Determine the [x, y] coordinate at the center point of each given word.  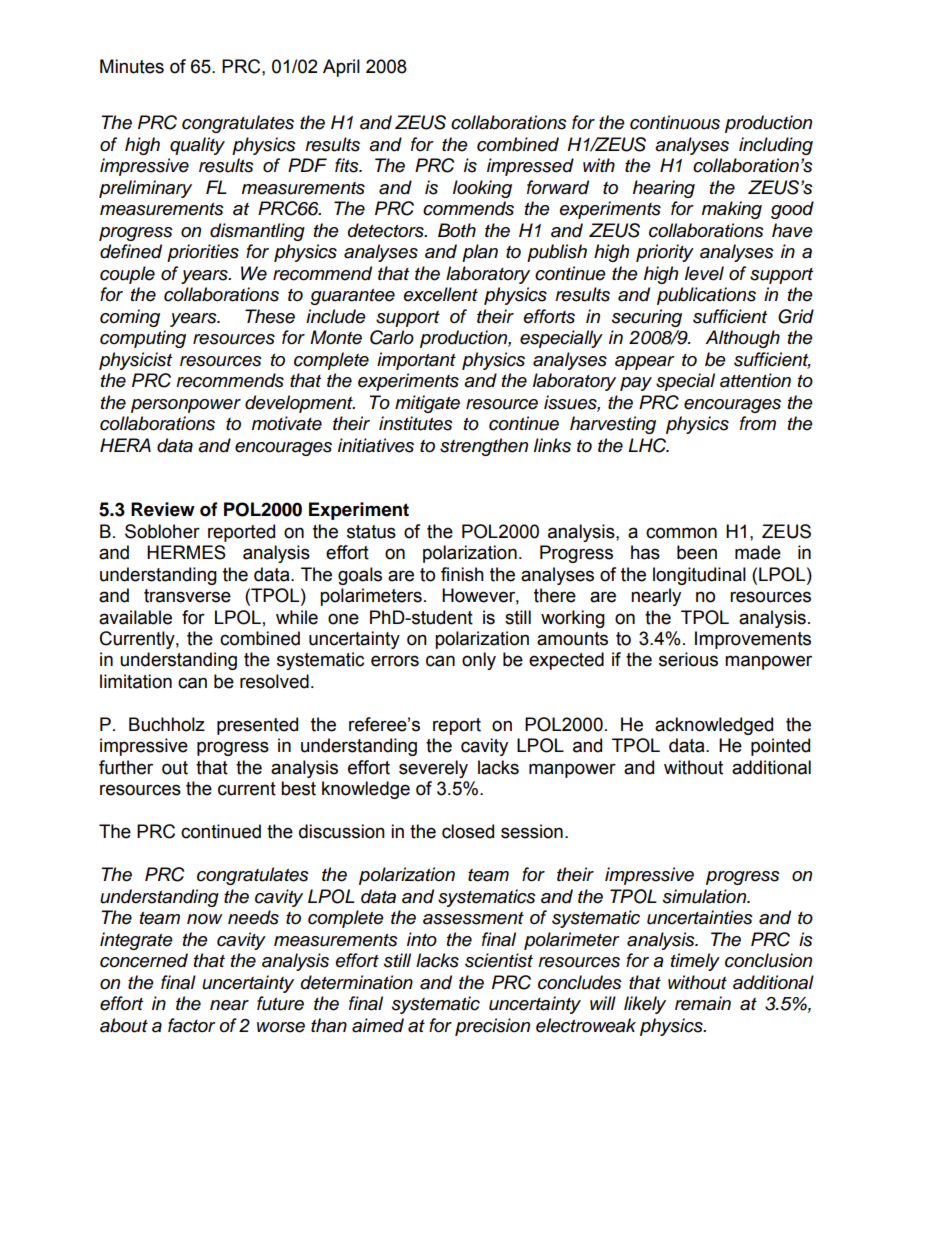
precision [492, 1027]
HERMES [186, 552]
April [341, 68]
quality [197, 146]
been [697, 552]
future [280, 1003]
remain [703, 1003]
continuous [675, 122]
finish [462, 574]
